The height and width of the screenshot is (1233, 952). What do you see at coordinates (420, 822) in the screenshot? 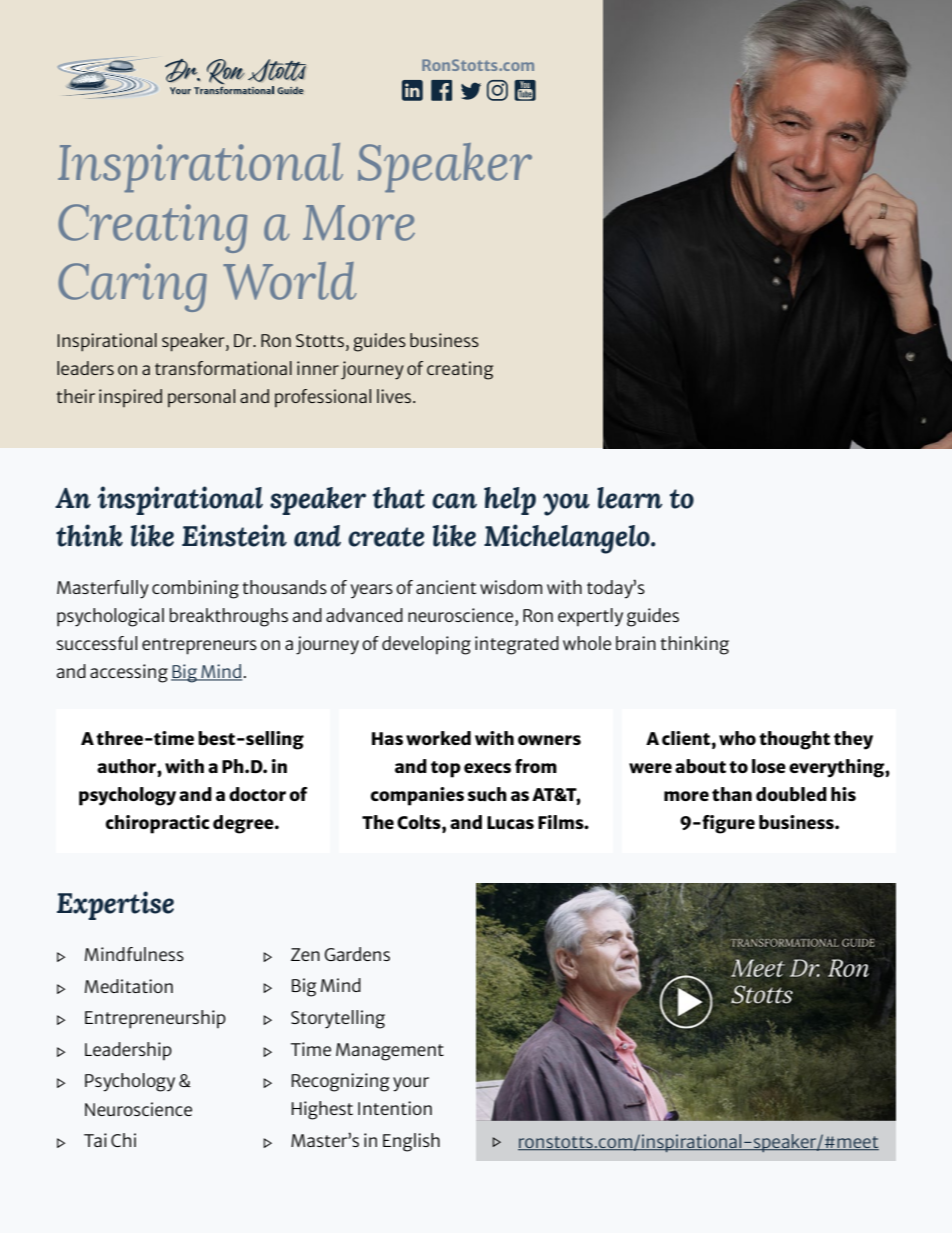
I see `Colts` at bounding box center [420, 822].
